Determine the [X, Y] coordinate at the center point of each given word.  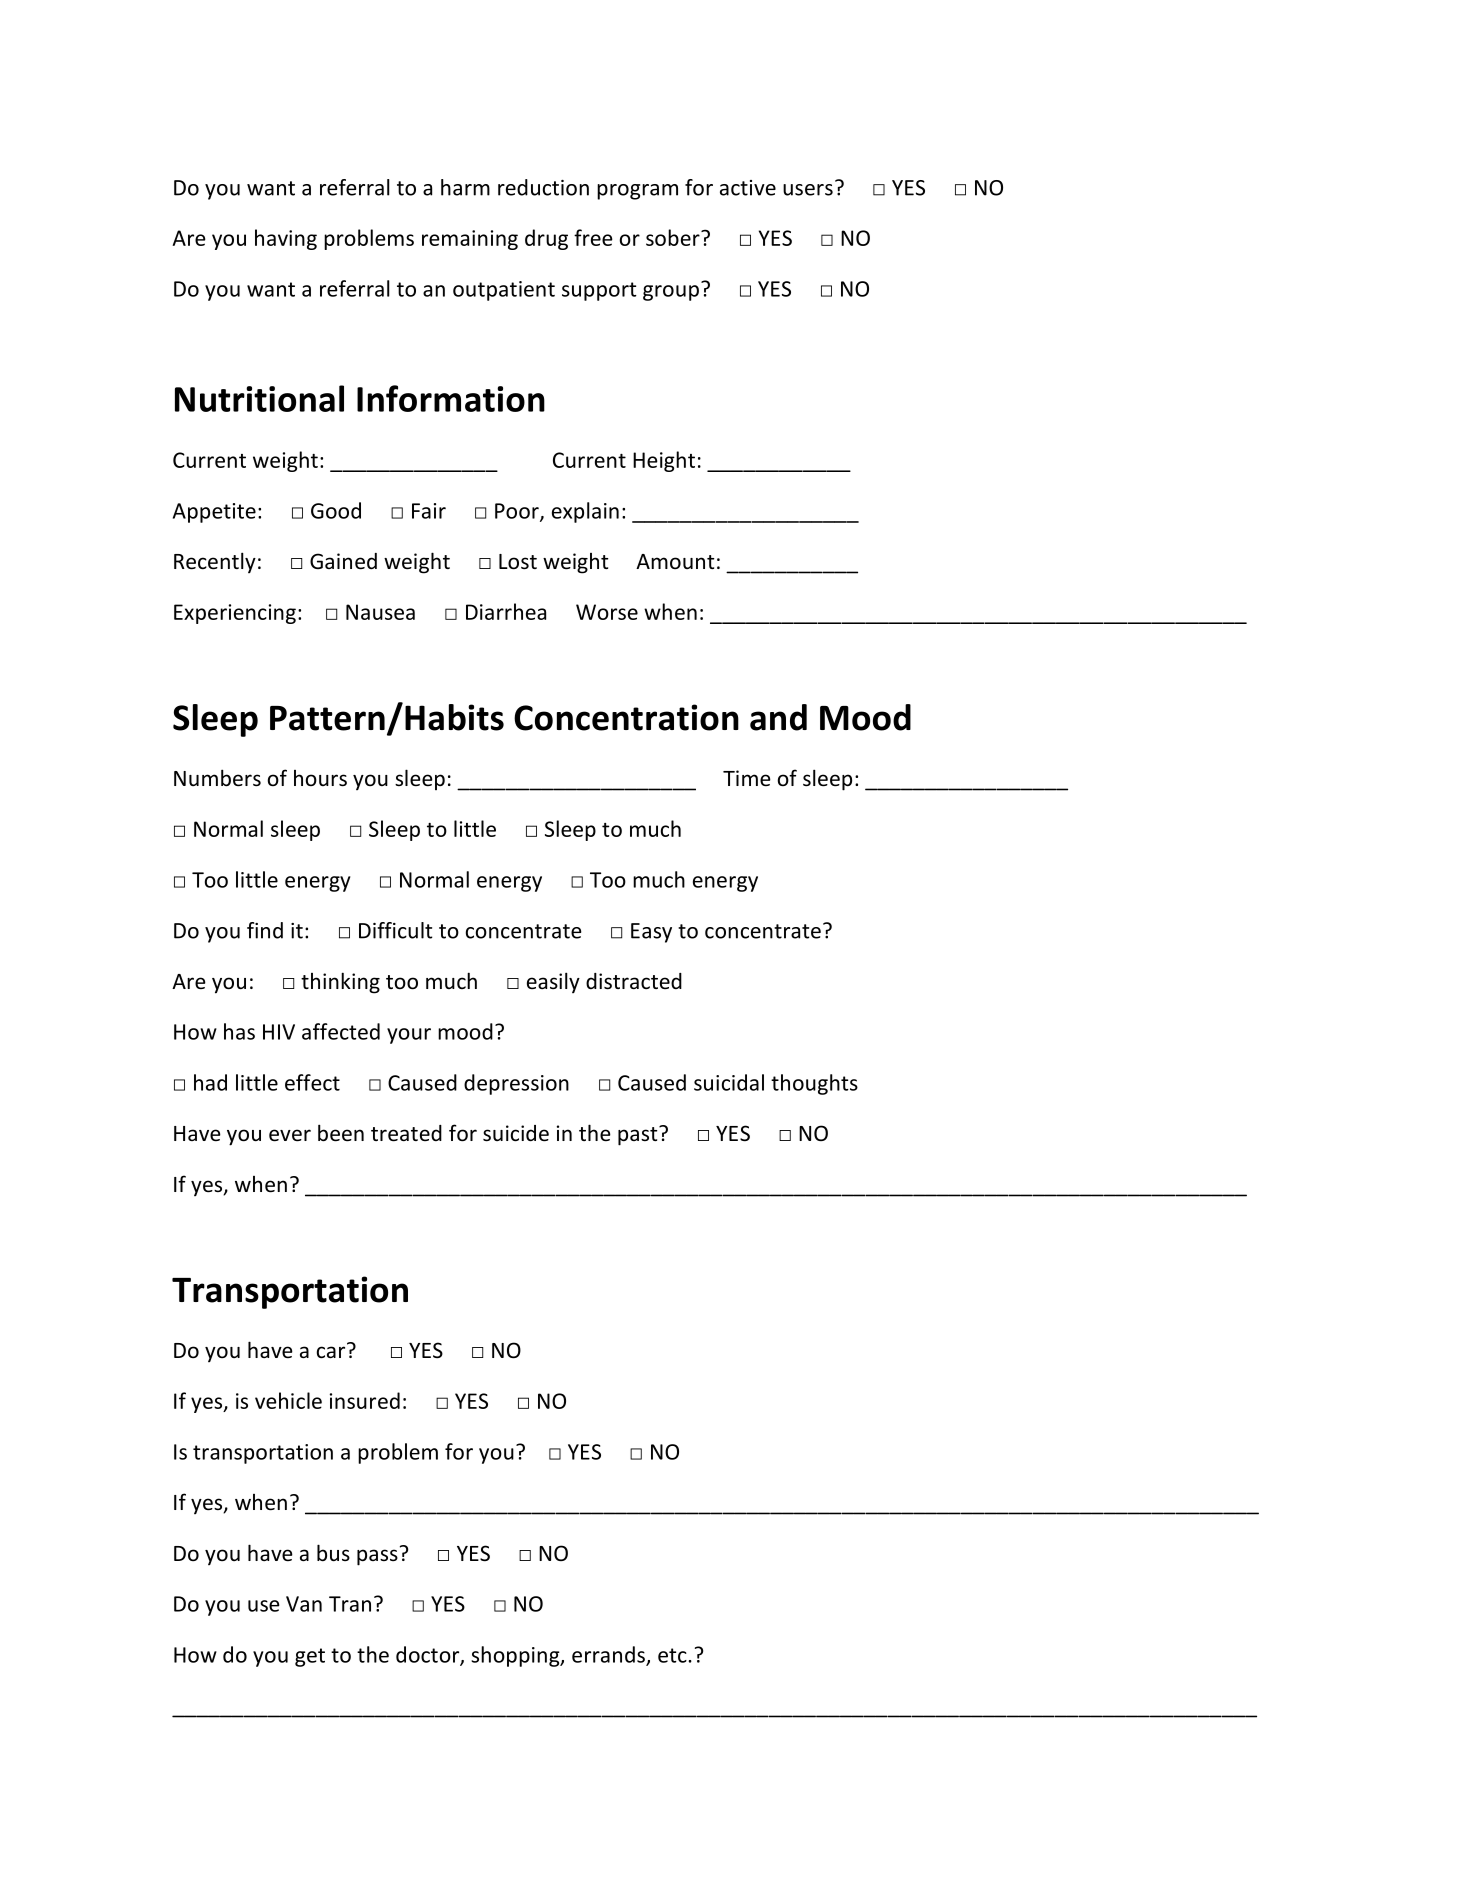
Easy [651, 933]
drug [546, 239]
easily [553, 982]
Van [304, 1604]
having [286, 239]
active [748, 188]
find [265, 930]
